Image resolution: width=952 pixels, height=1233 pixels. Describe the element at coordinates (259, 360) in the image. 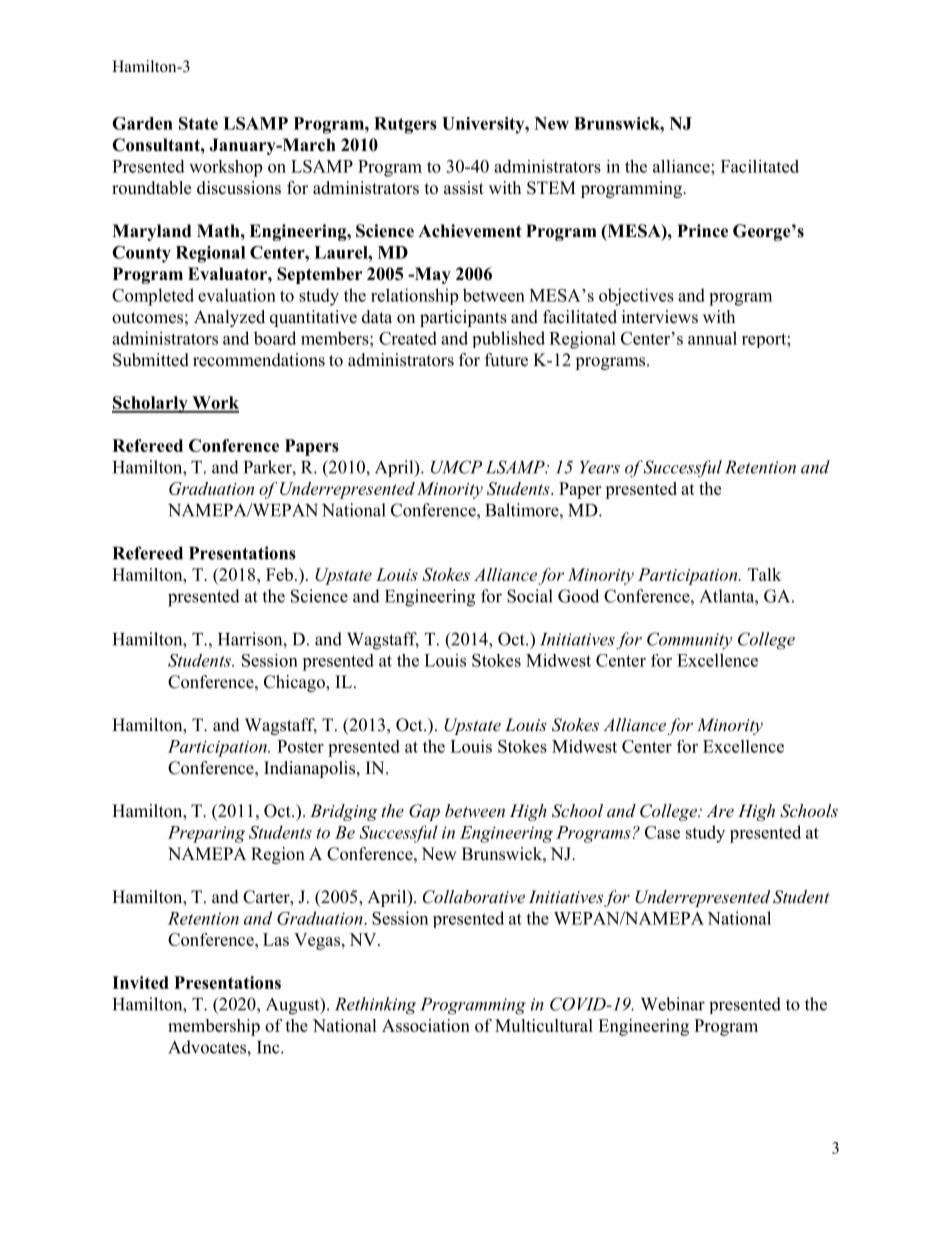

I see `recommendations` at that location.
